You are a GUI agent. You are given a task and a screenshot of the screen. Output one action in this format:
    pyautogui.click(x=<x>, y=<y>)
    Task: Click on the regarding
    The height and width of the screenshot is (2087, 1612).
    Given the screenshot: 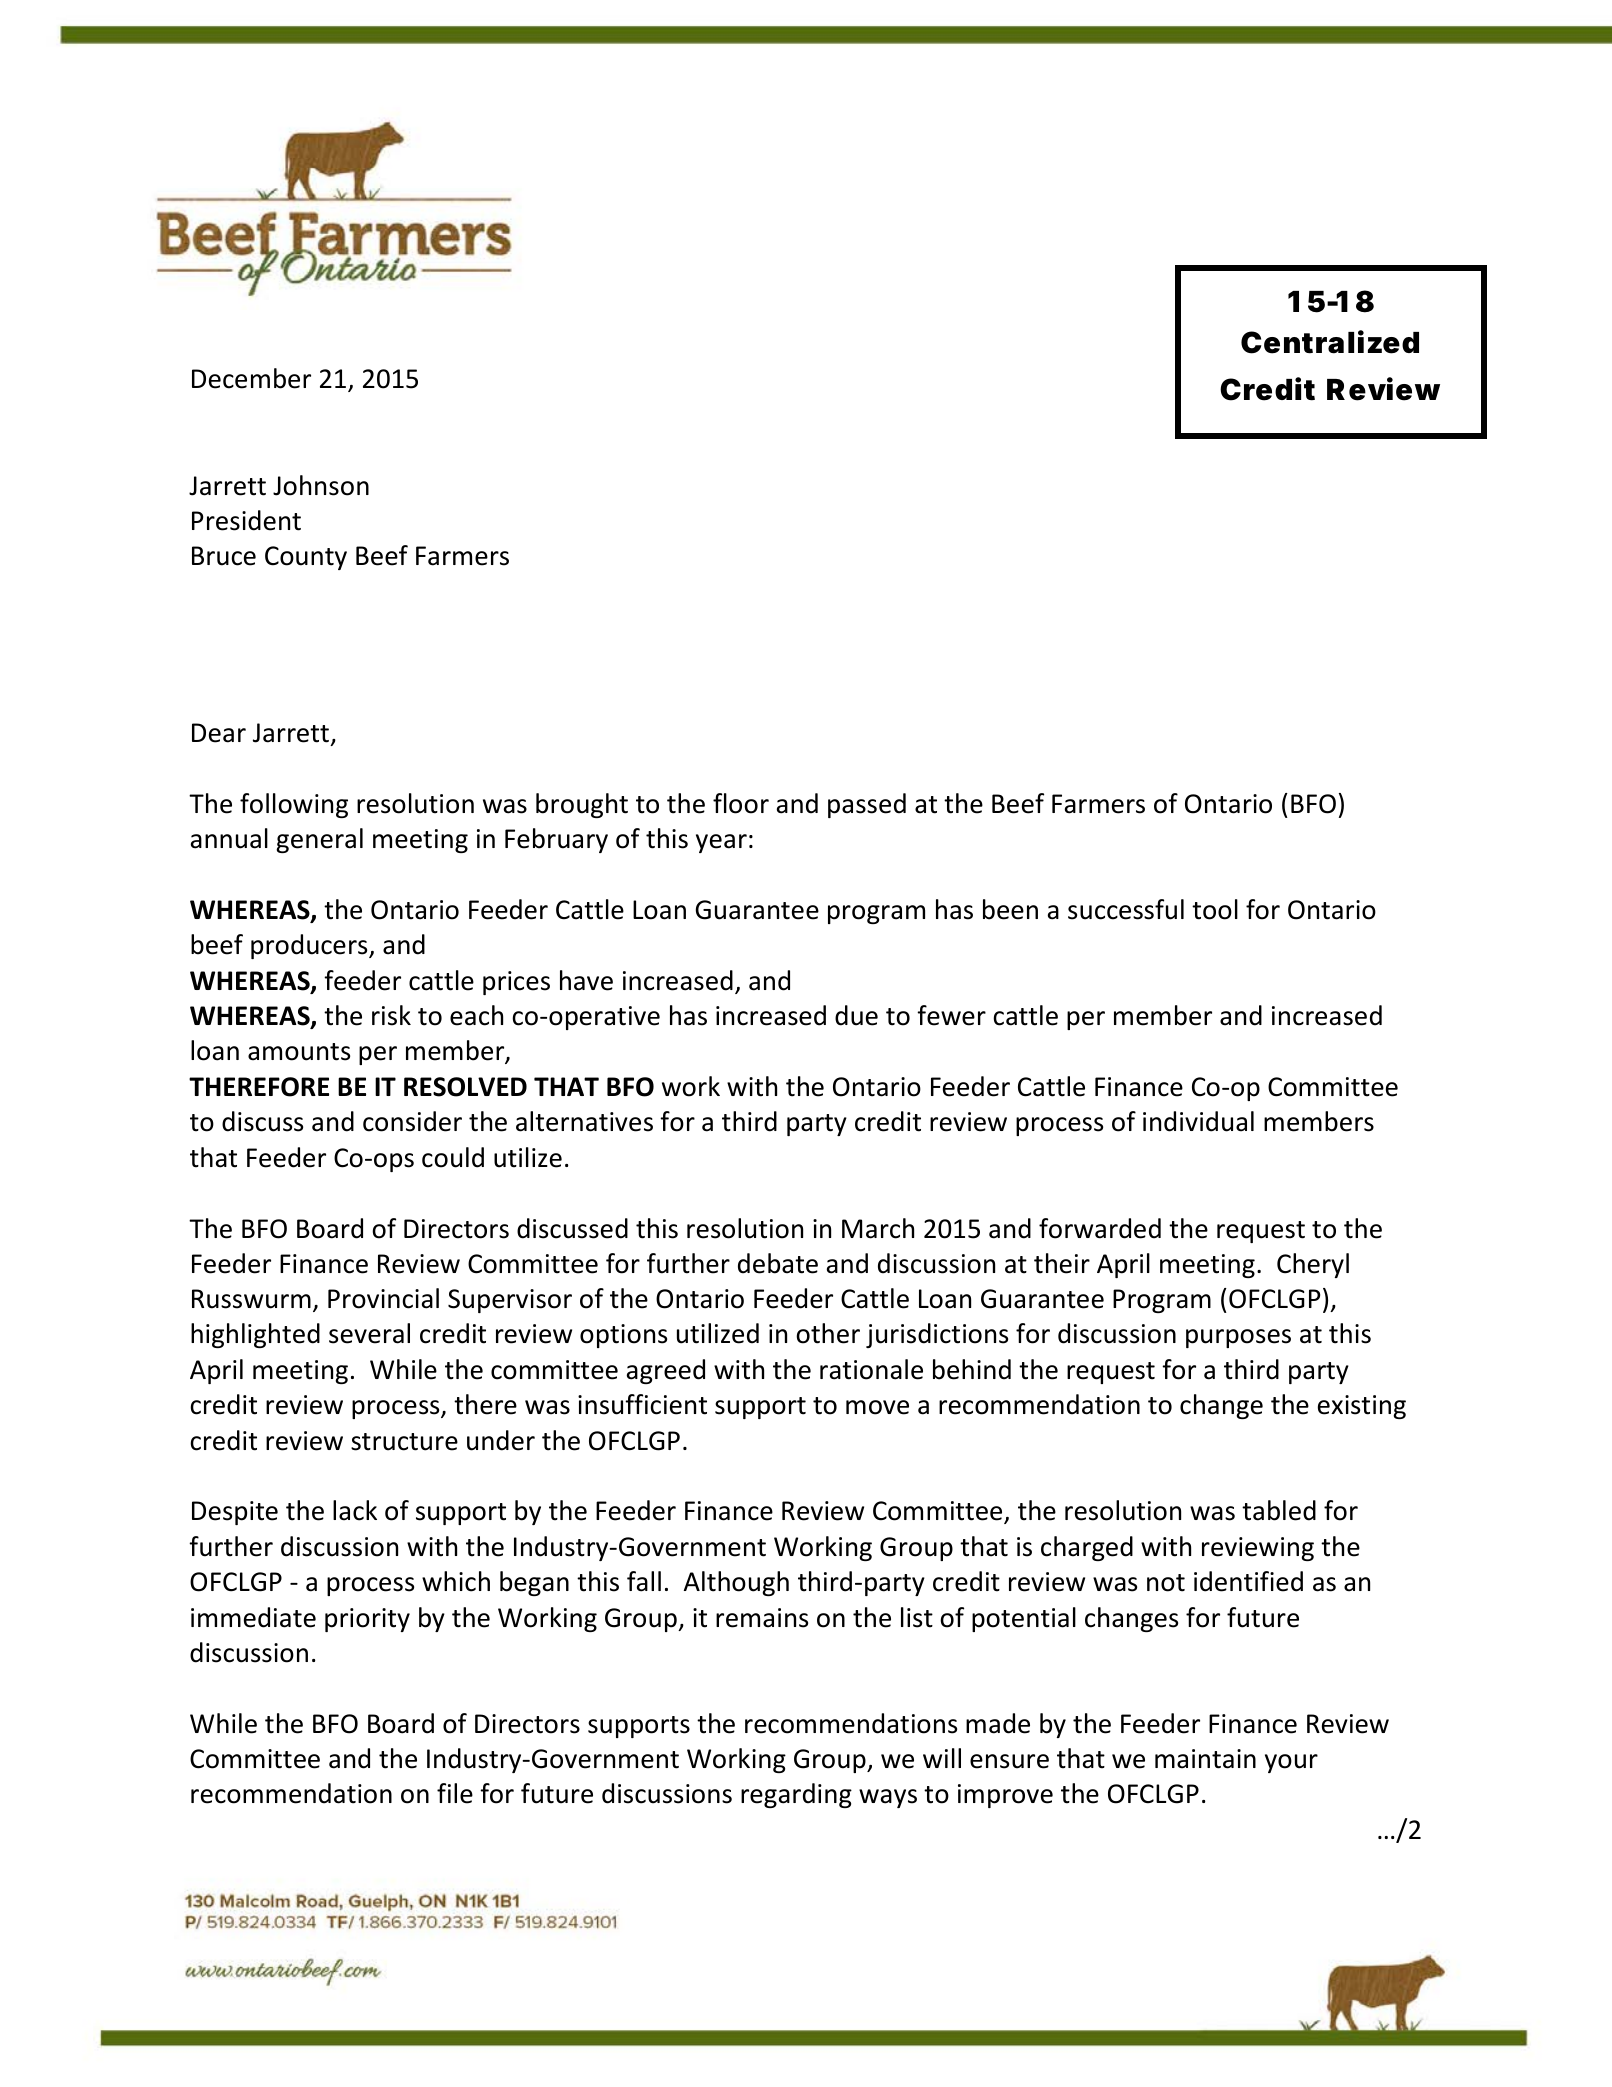 What is the action you would take?
    pyautogui.click(x=796, y=1795)
